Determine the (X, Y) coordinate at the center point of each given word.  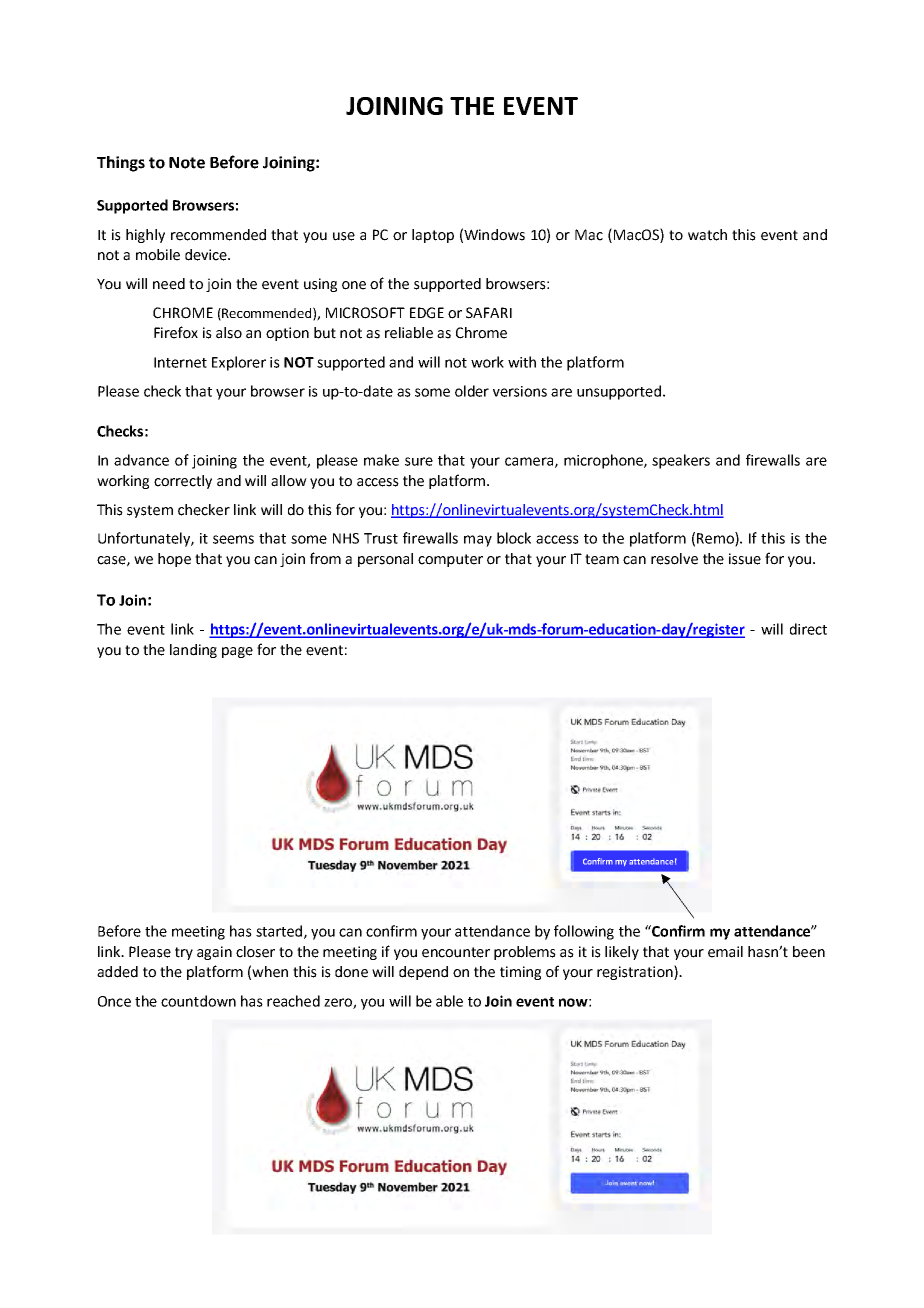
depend (423, 973)
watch (707, 235)
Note (187, 163)
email (725, 952)
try (184, 953)
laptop (433, 236)
